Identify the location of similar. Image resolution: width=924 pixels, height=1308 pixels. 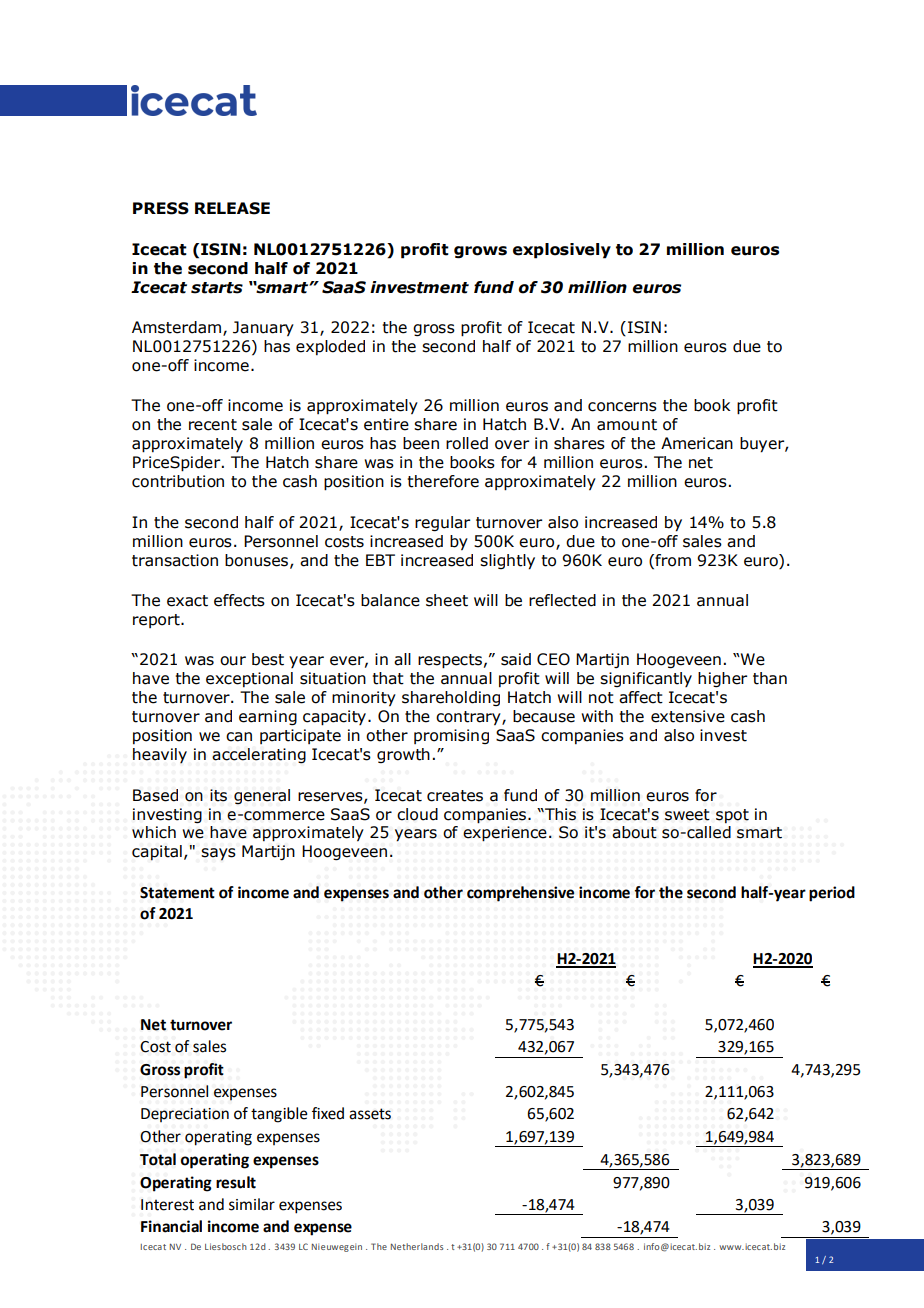
(252, 1204).
